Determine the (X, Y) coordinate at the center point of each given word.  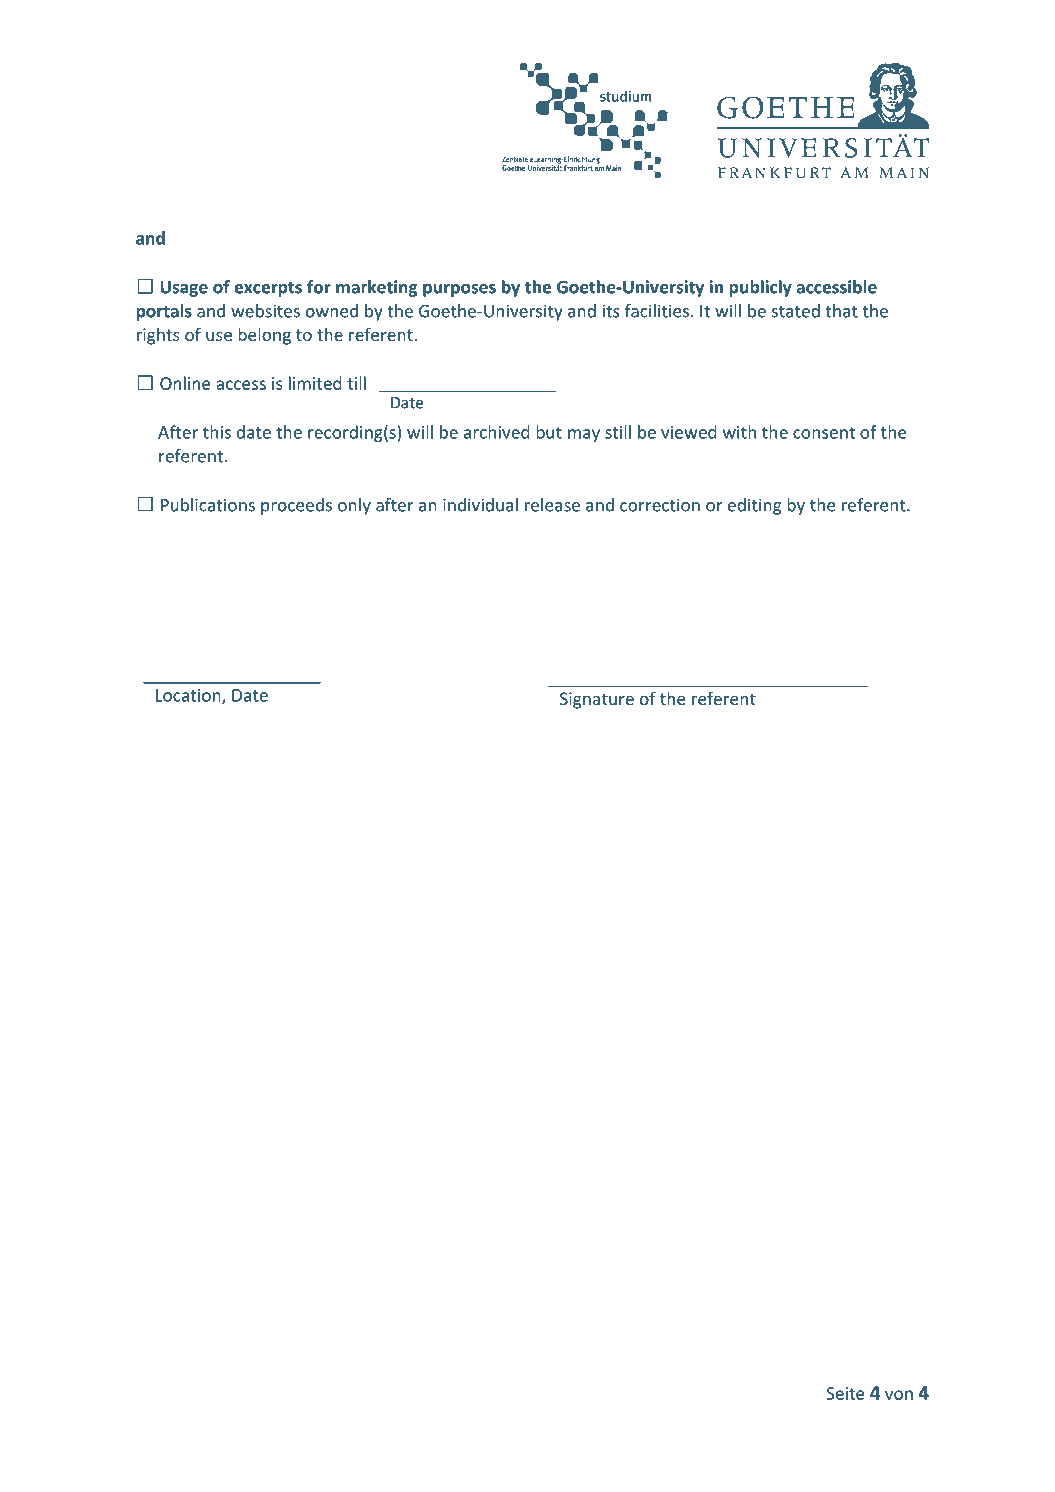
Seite (845, 1393)
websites (265, 311)
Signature (597, 700)
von (899, 1395)
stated (796, 311)
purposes (459, 290)
